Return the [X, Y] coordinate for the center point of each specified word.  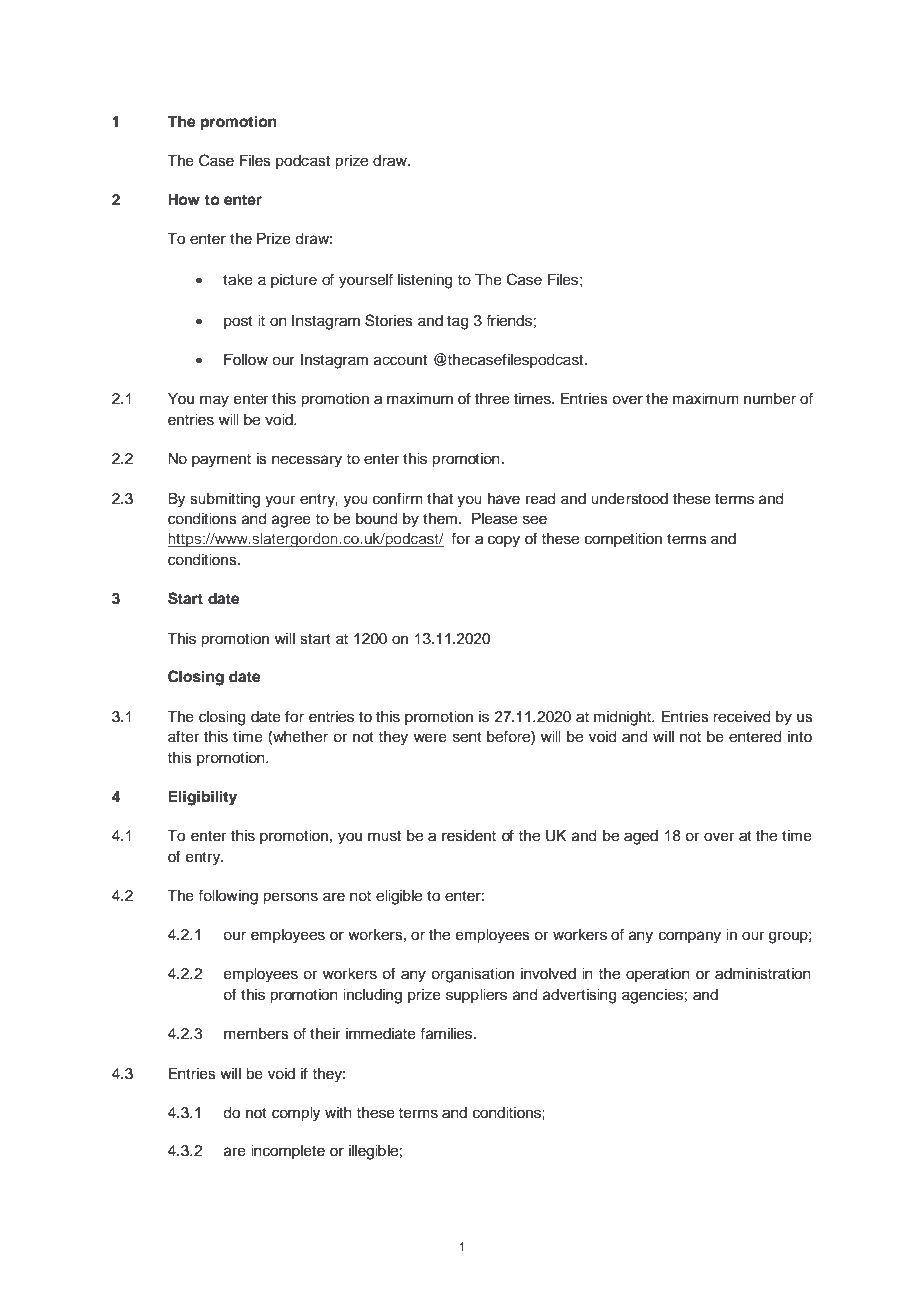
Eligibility [202, 798]
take [238, 280]
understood [629, 499]
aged [641, 837]
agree [291, 521]
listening [425, 281]
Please [494, 519]
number [770, 399]
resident [469, 836]
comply [296, 1114]
